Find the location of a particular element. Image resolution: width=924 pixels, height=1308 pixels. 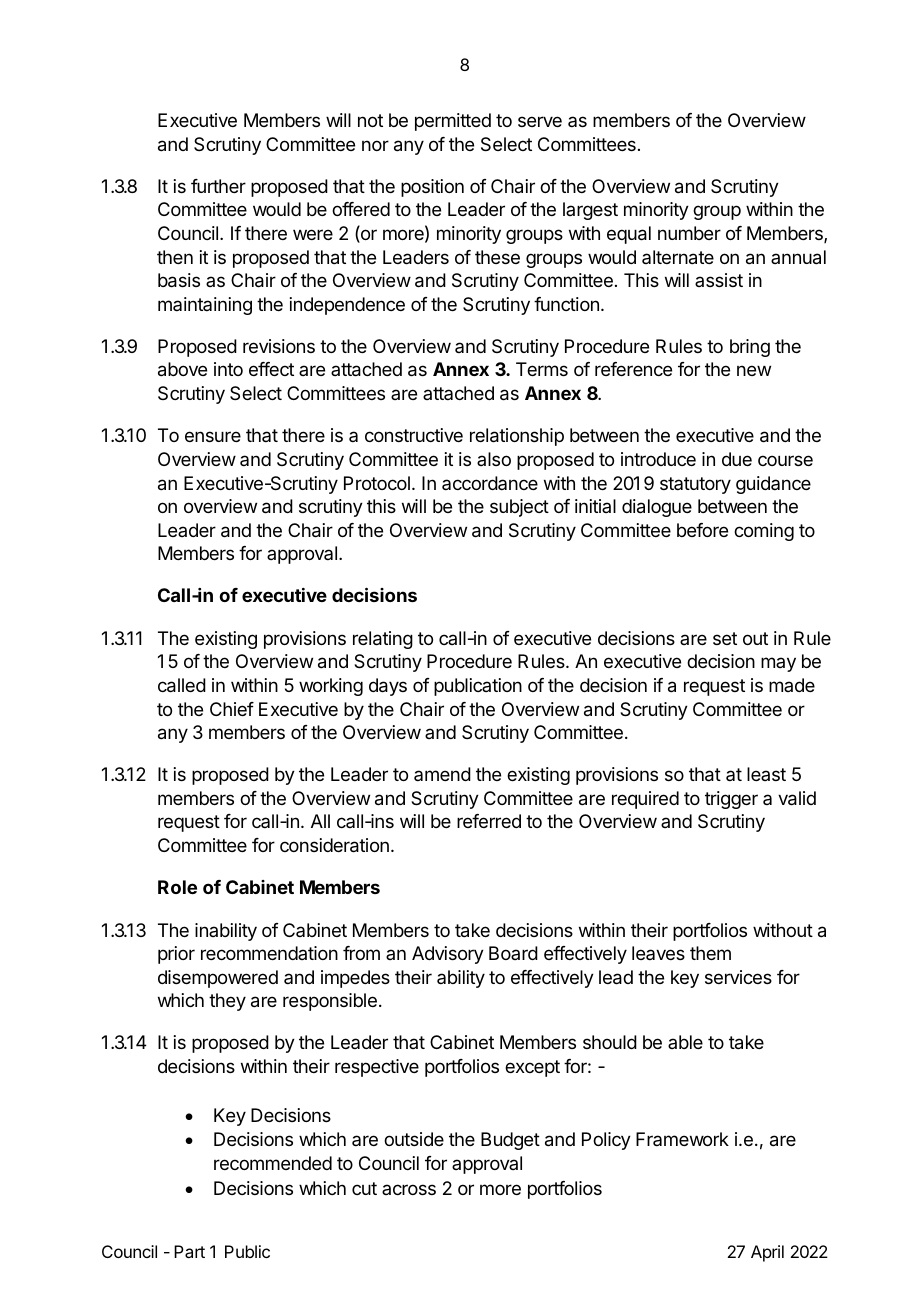

recommended is located at coordinates (273, 1163).
